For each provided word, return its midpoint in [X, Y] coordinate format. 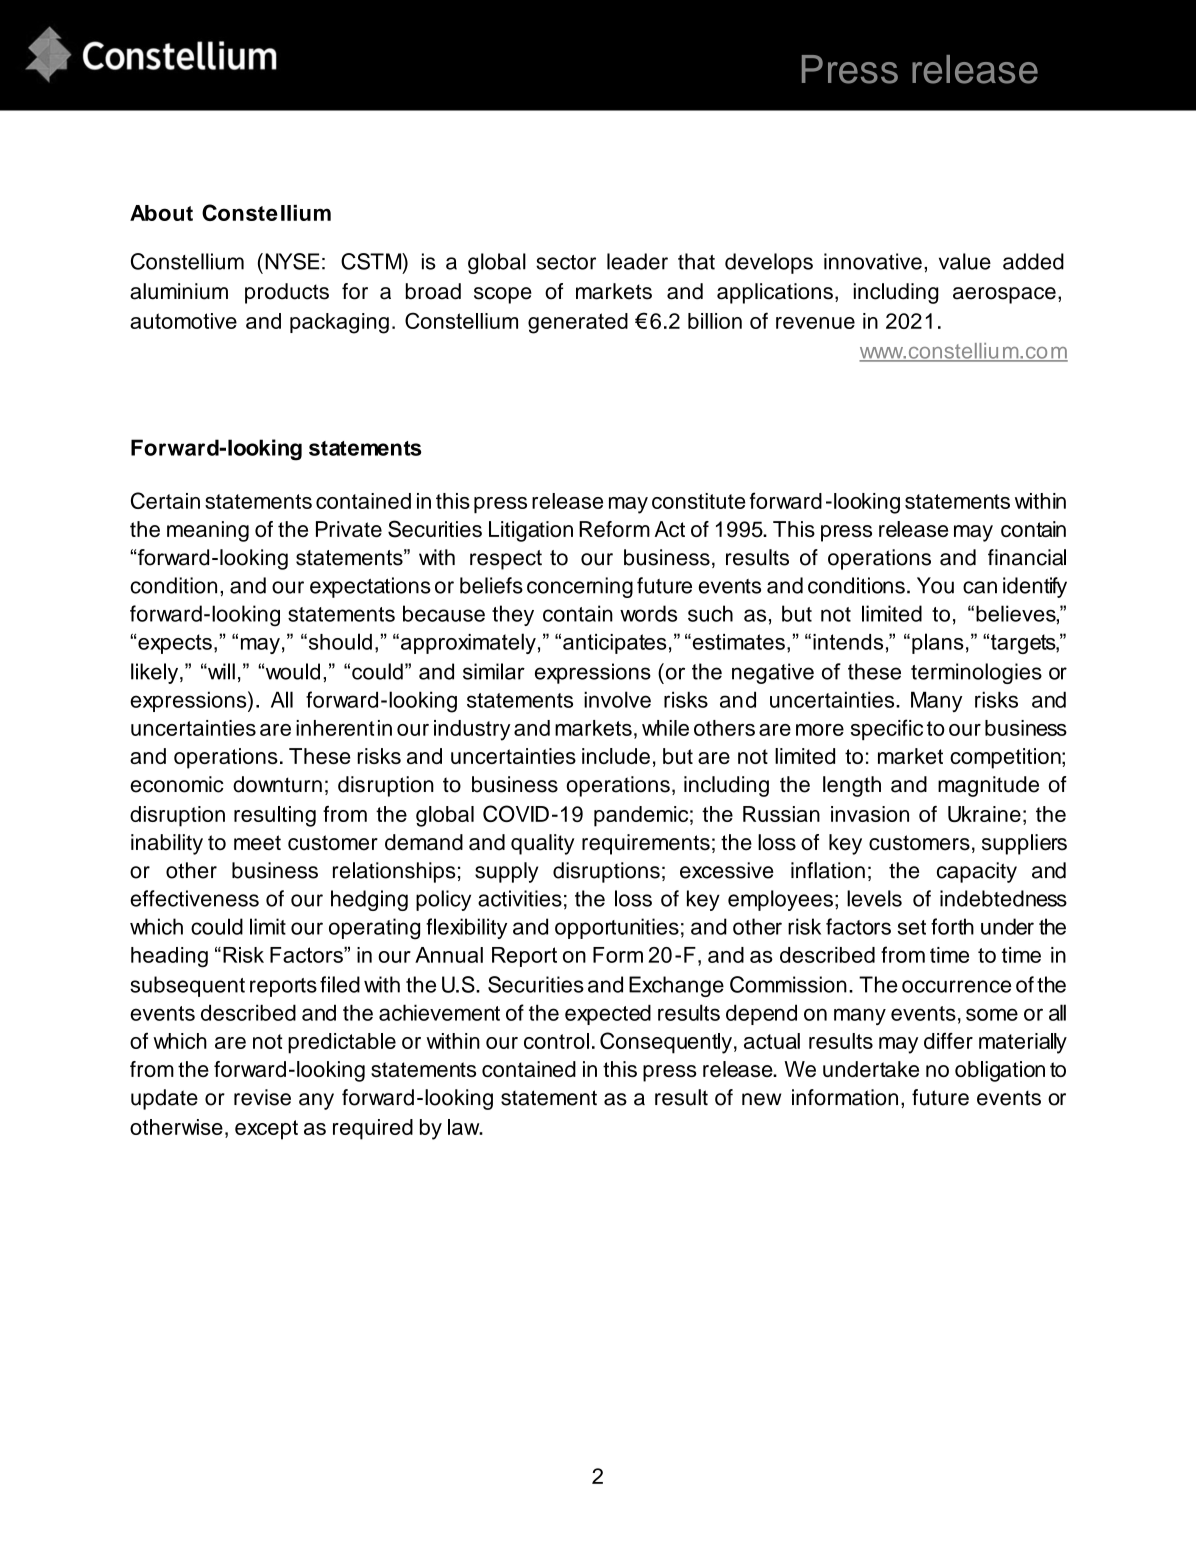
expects [175, 644]
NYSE [292, 261]
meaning [208, 531]
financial [1027, 557]
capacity [977, 872]
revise [262, 1097]
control [556, 1041]
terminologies [976, 673]
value [965, 261]
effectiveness [194, 898]
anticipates [614, 644]
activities [520, 898]
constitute [699, 501]
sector [566, 262]
